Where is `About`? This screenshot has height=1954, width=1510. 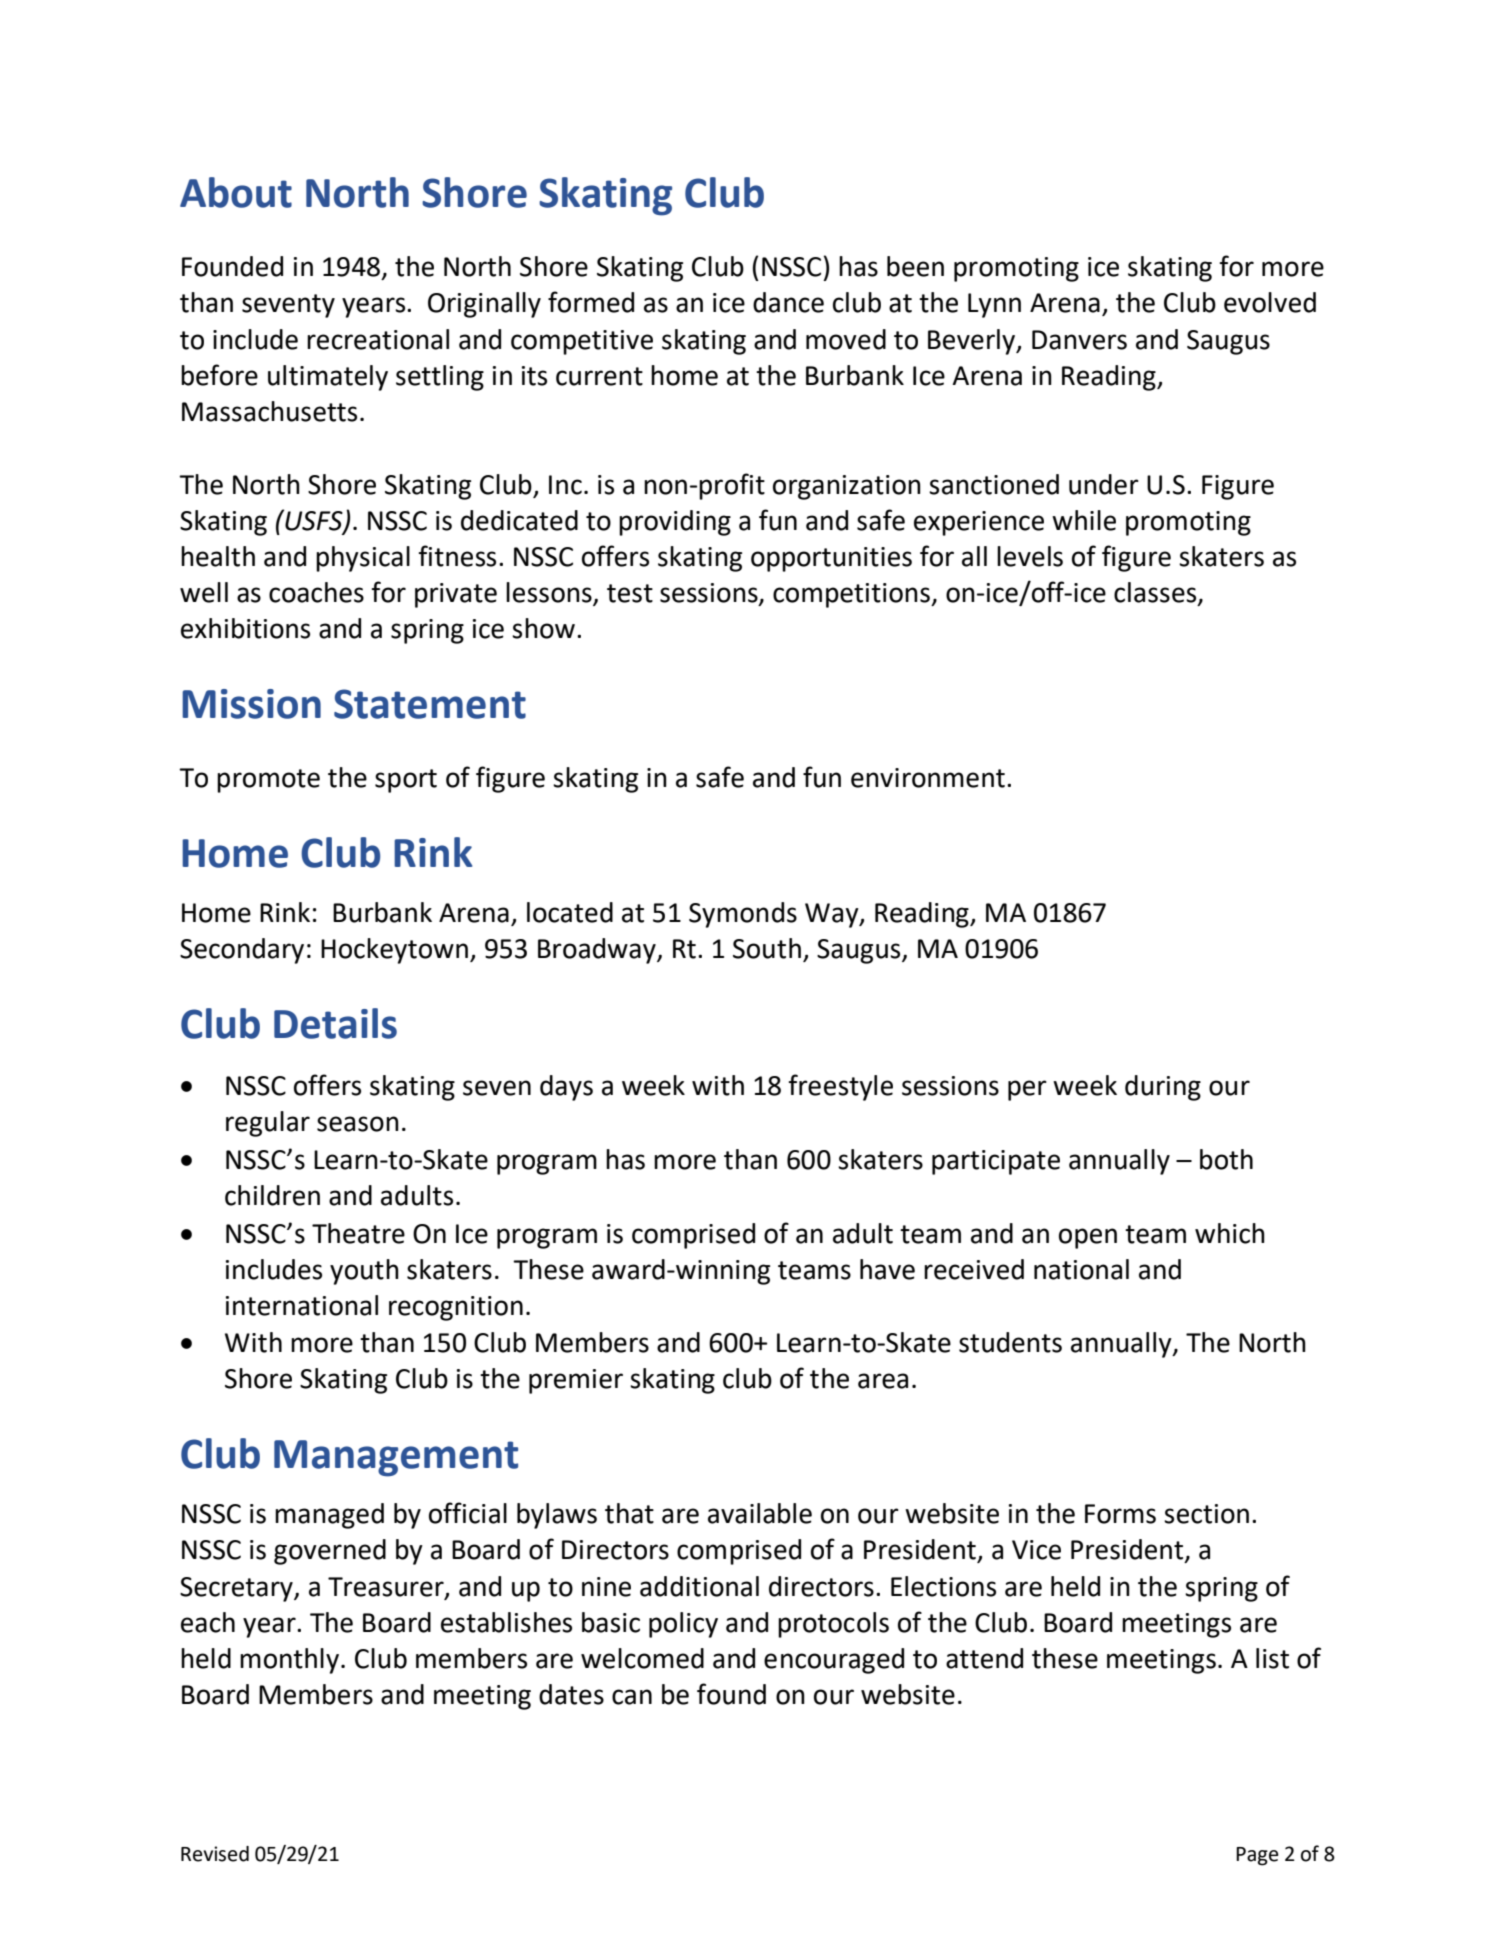
About is located at coordinates (236, 192).
